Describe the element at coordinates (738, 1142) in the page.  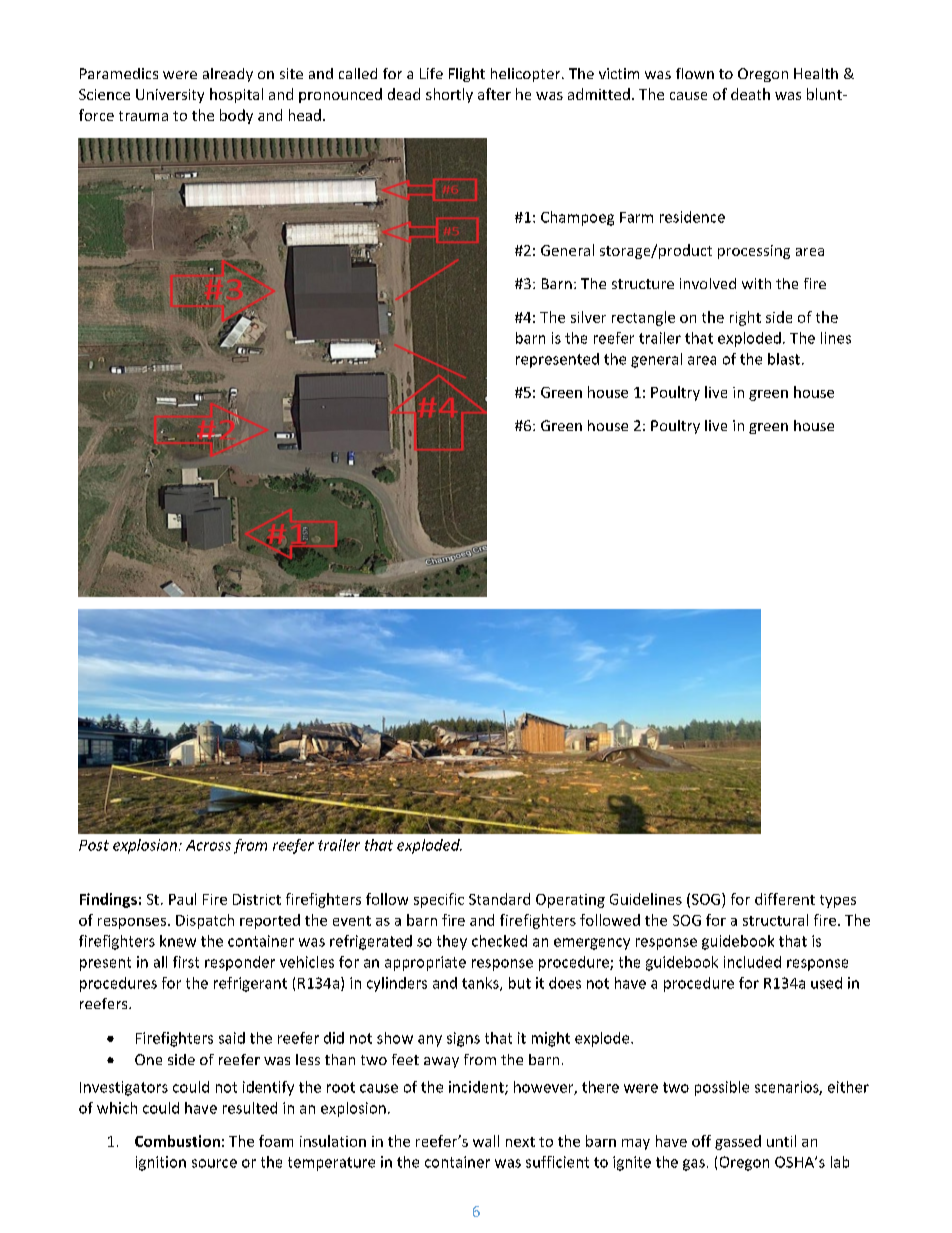
I see `gassed` at that location.
